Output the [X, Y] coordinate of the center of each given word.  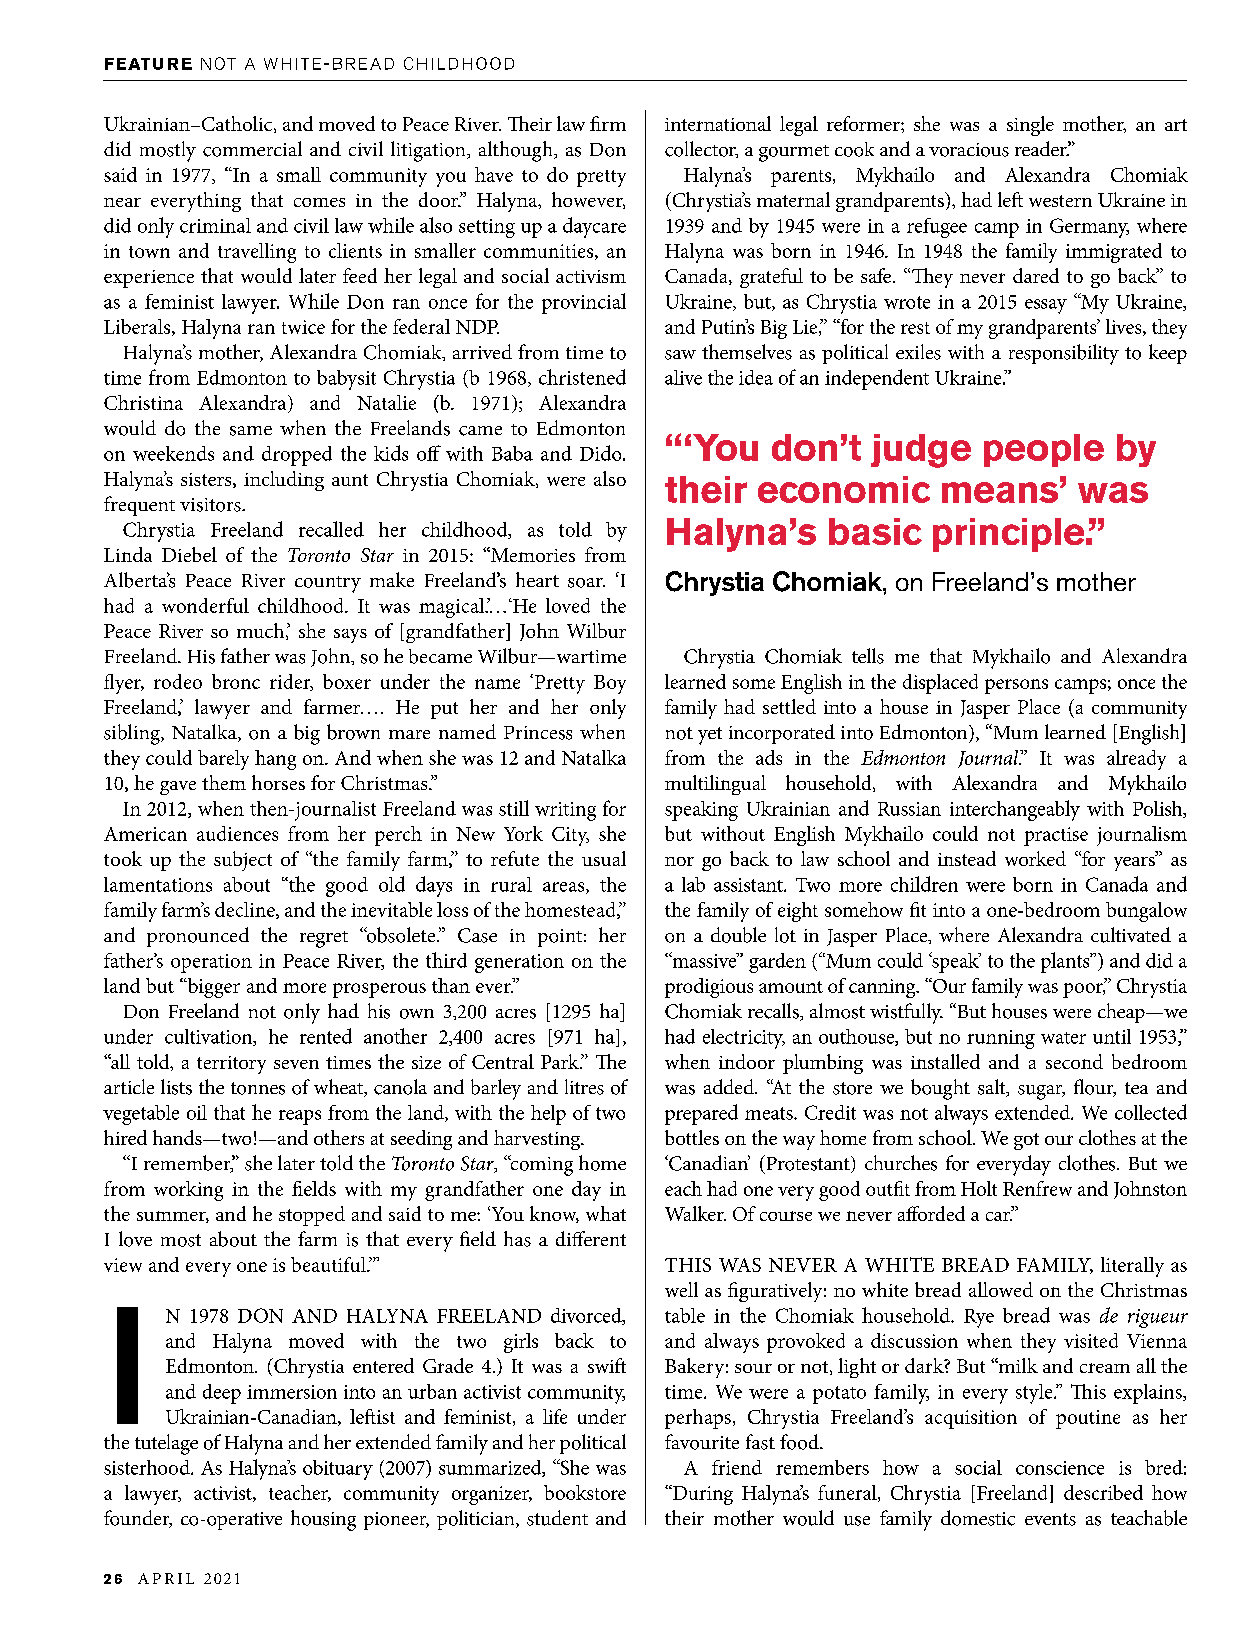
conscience [1060, 1468]
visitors [211, 505]
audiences [237, 833]
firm [608, 123]
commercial [252, 149]
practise [1056, 836]
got [1026, 1141]
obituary [338, 1470]
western [1060, 201]
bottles [692, 1137]
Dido [602, 453]
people [1044, 450]
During [702, 1495]
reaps [300, 1117]
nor [679, 861]
